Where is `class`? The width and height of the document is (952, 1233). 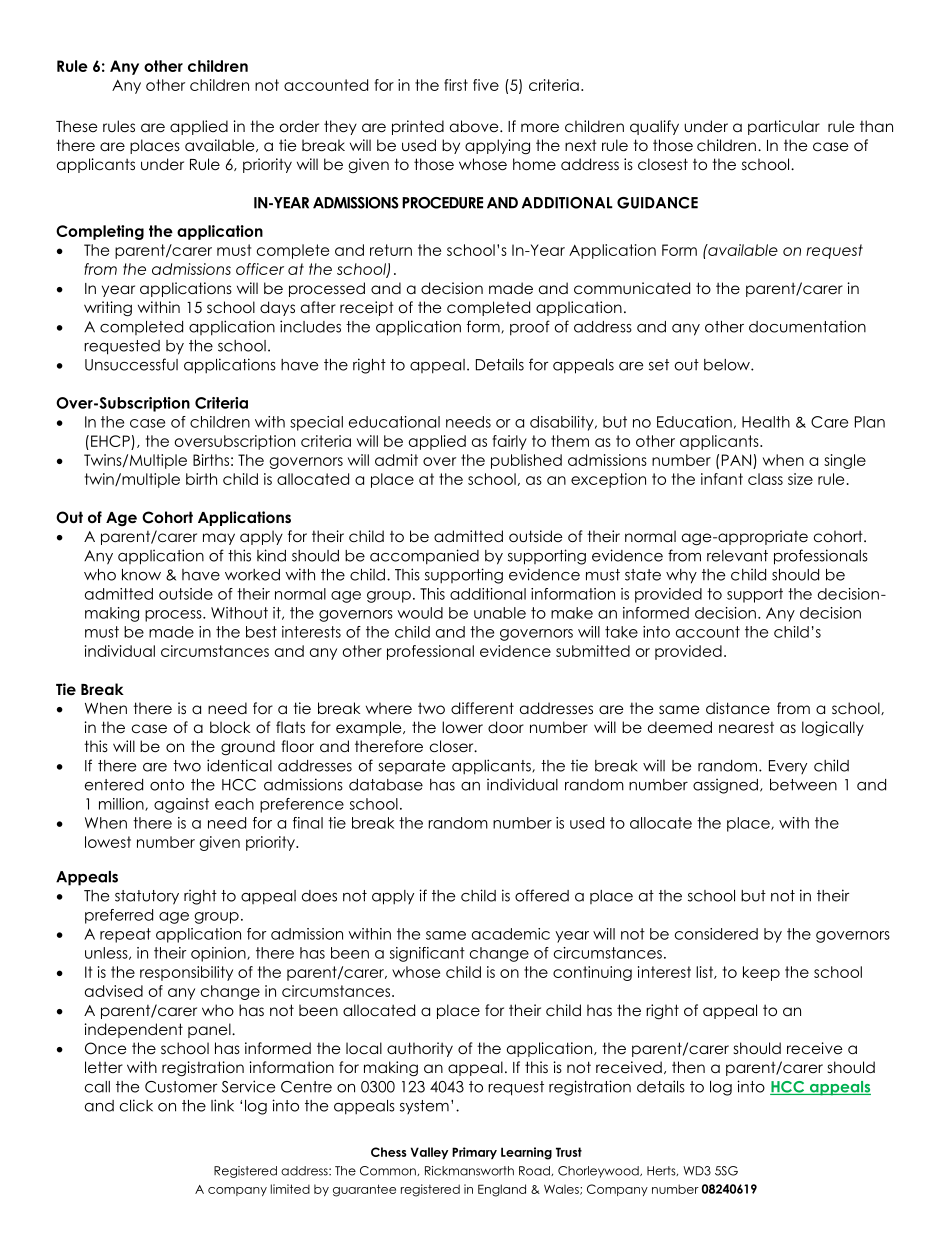 class is located at coordinates (765, 479).
